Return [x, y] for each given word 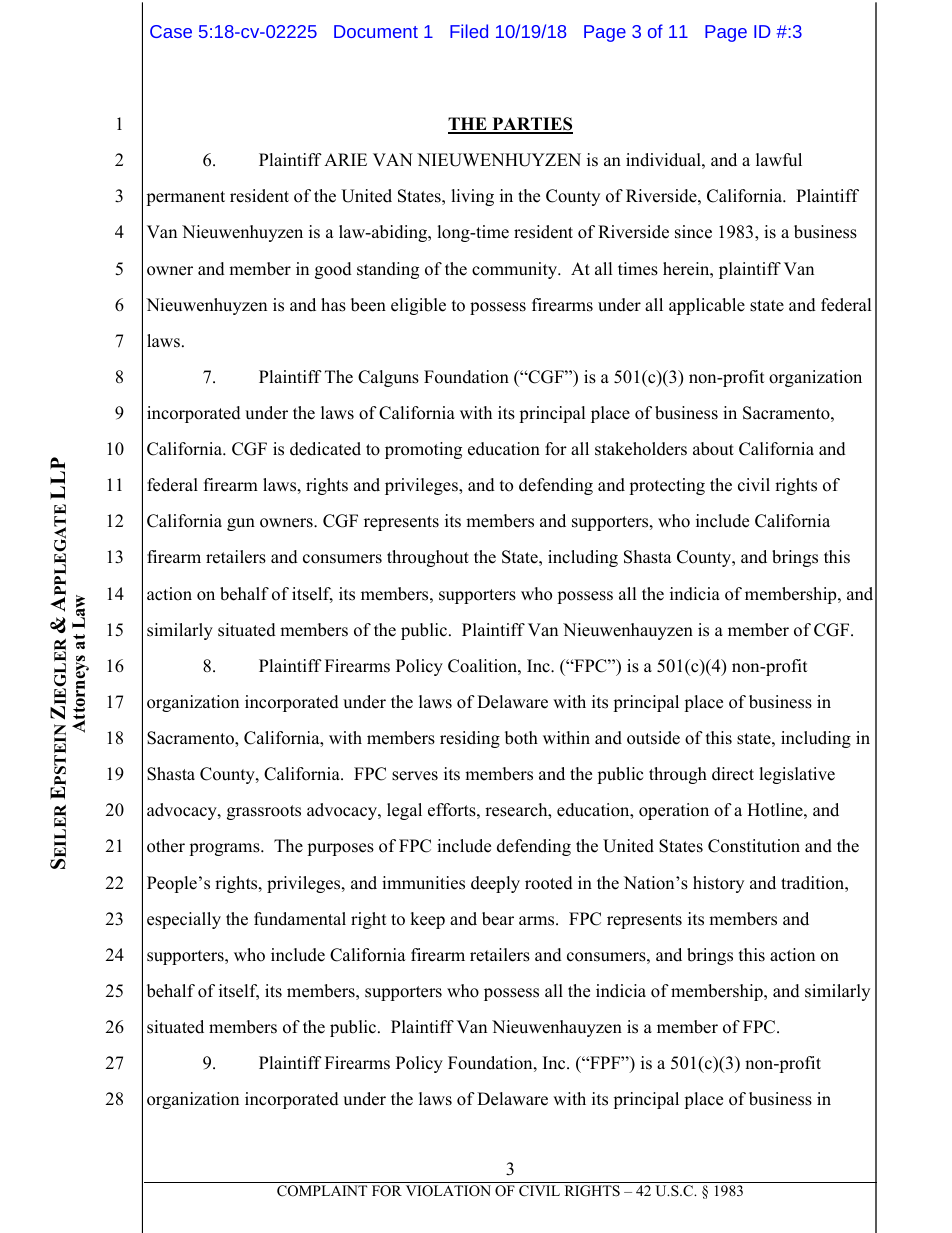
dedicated [325, 449]
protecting [667, 486]
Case [171, 31]
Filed [469, 31]
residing [470, 739]
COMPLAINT [322, 1191]
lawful [779, 160]
